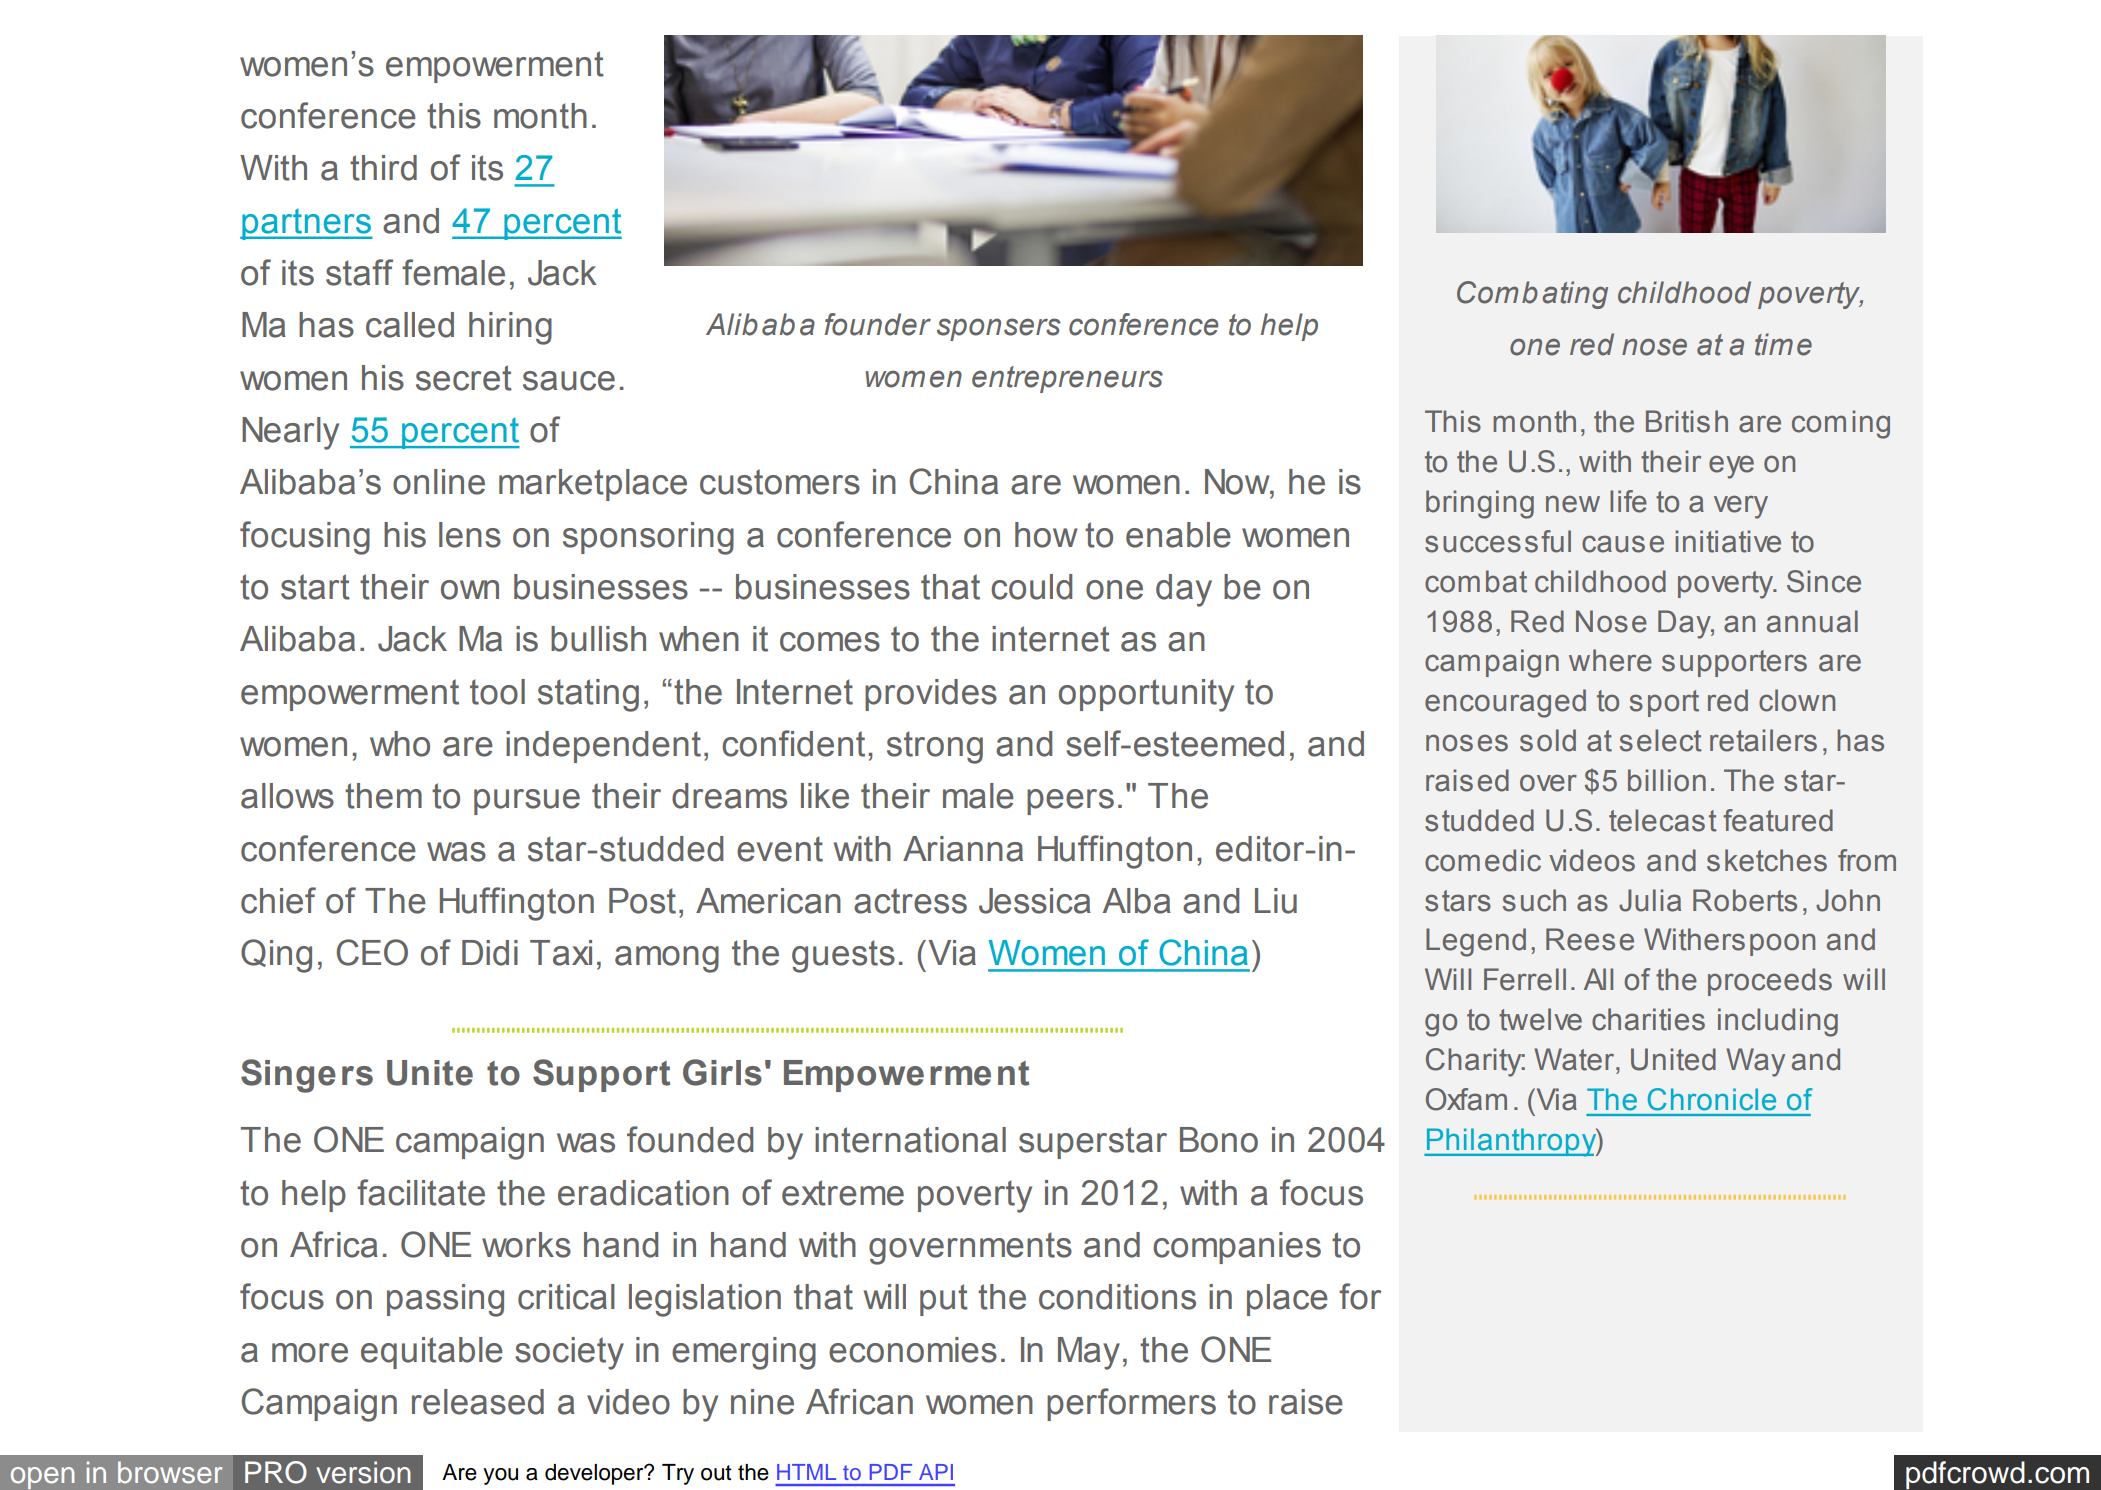 The image size is (2101, 1490). What do you see at coordinates (910, 1140) in the screenshot?
I see `international` at bounding box center [910, 1140].
